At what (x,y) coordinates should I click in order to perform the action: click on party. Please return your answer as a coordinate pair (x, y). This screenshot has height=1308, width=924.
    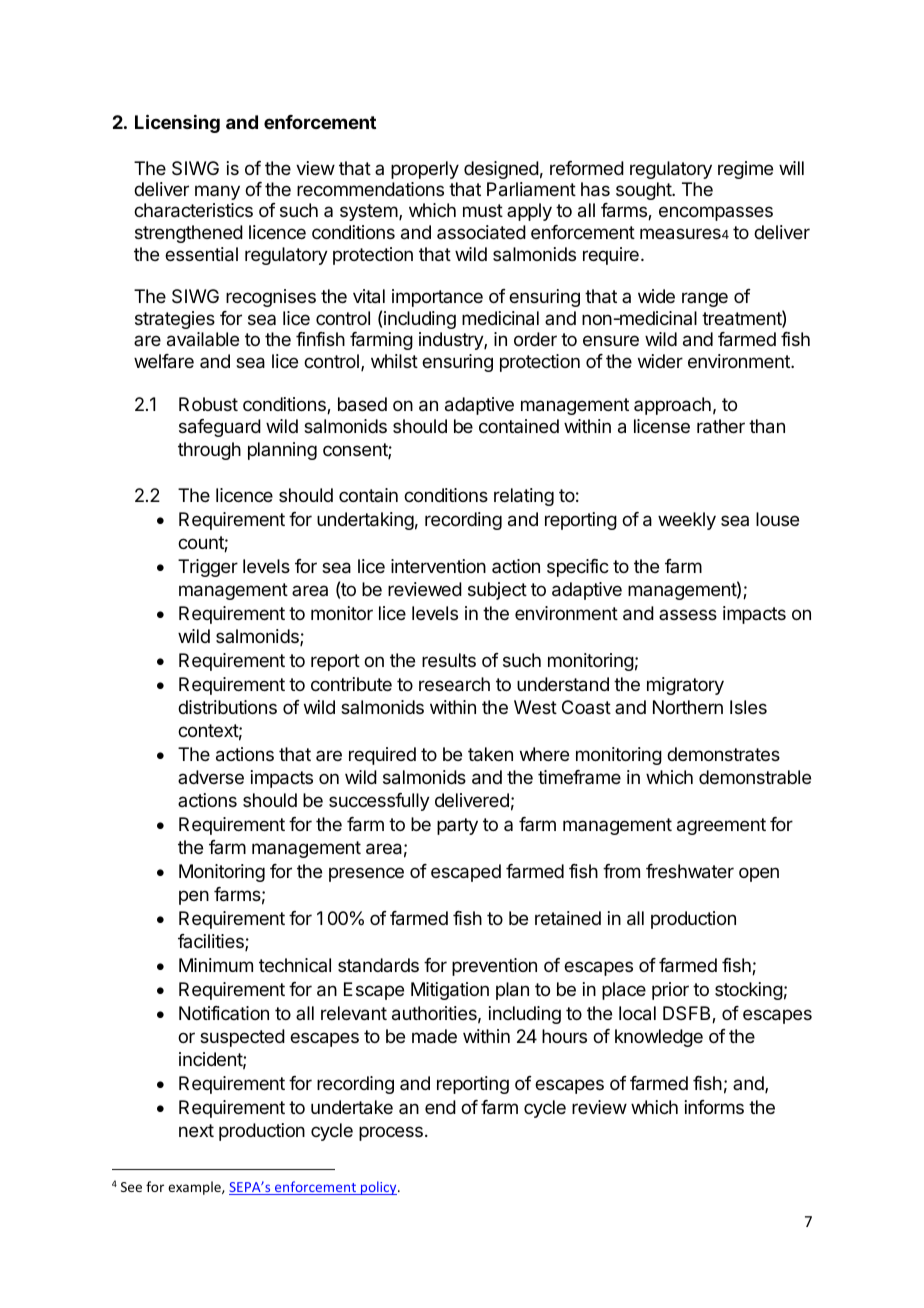
    Looking at the image, I should click on (457, 826).
